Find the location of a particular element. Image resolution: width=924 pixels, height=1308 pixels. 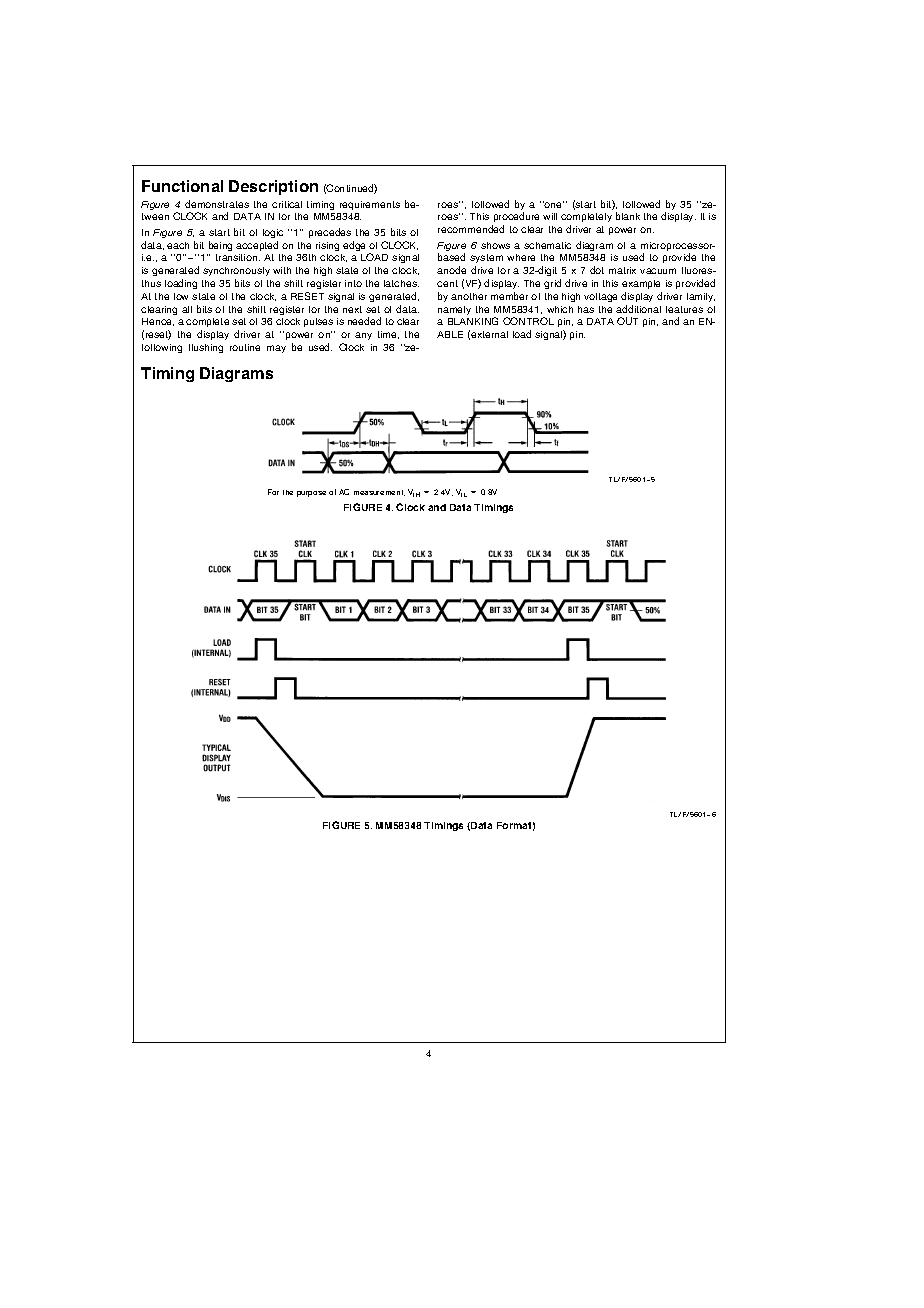

will is located at coordinates (550, 216).
